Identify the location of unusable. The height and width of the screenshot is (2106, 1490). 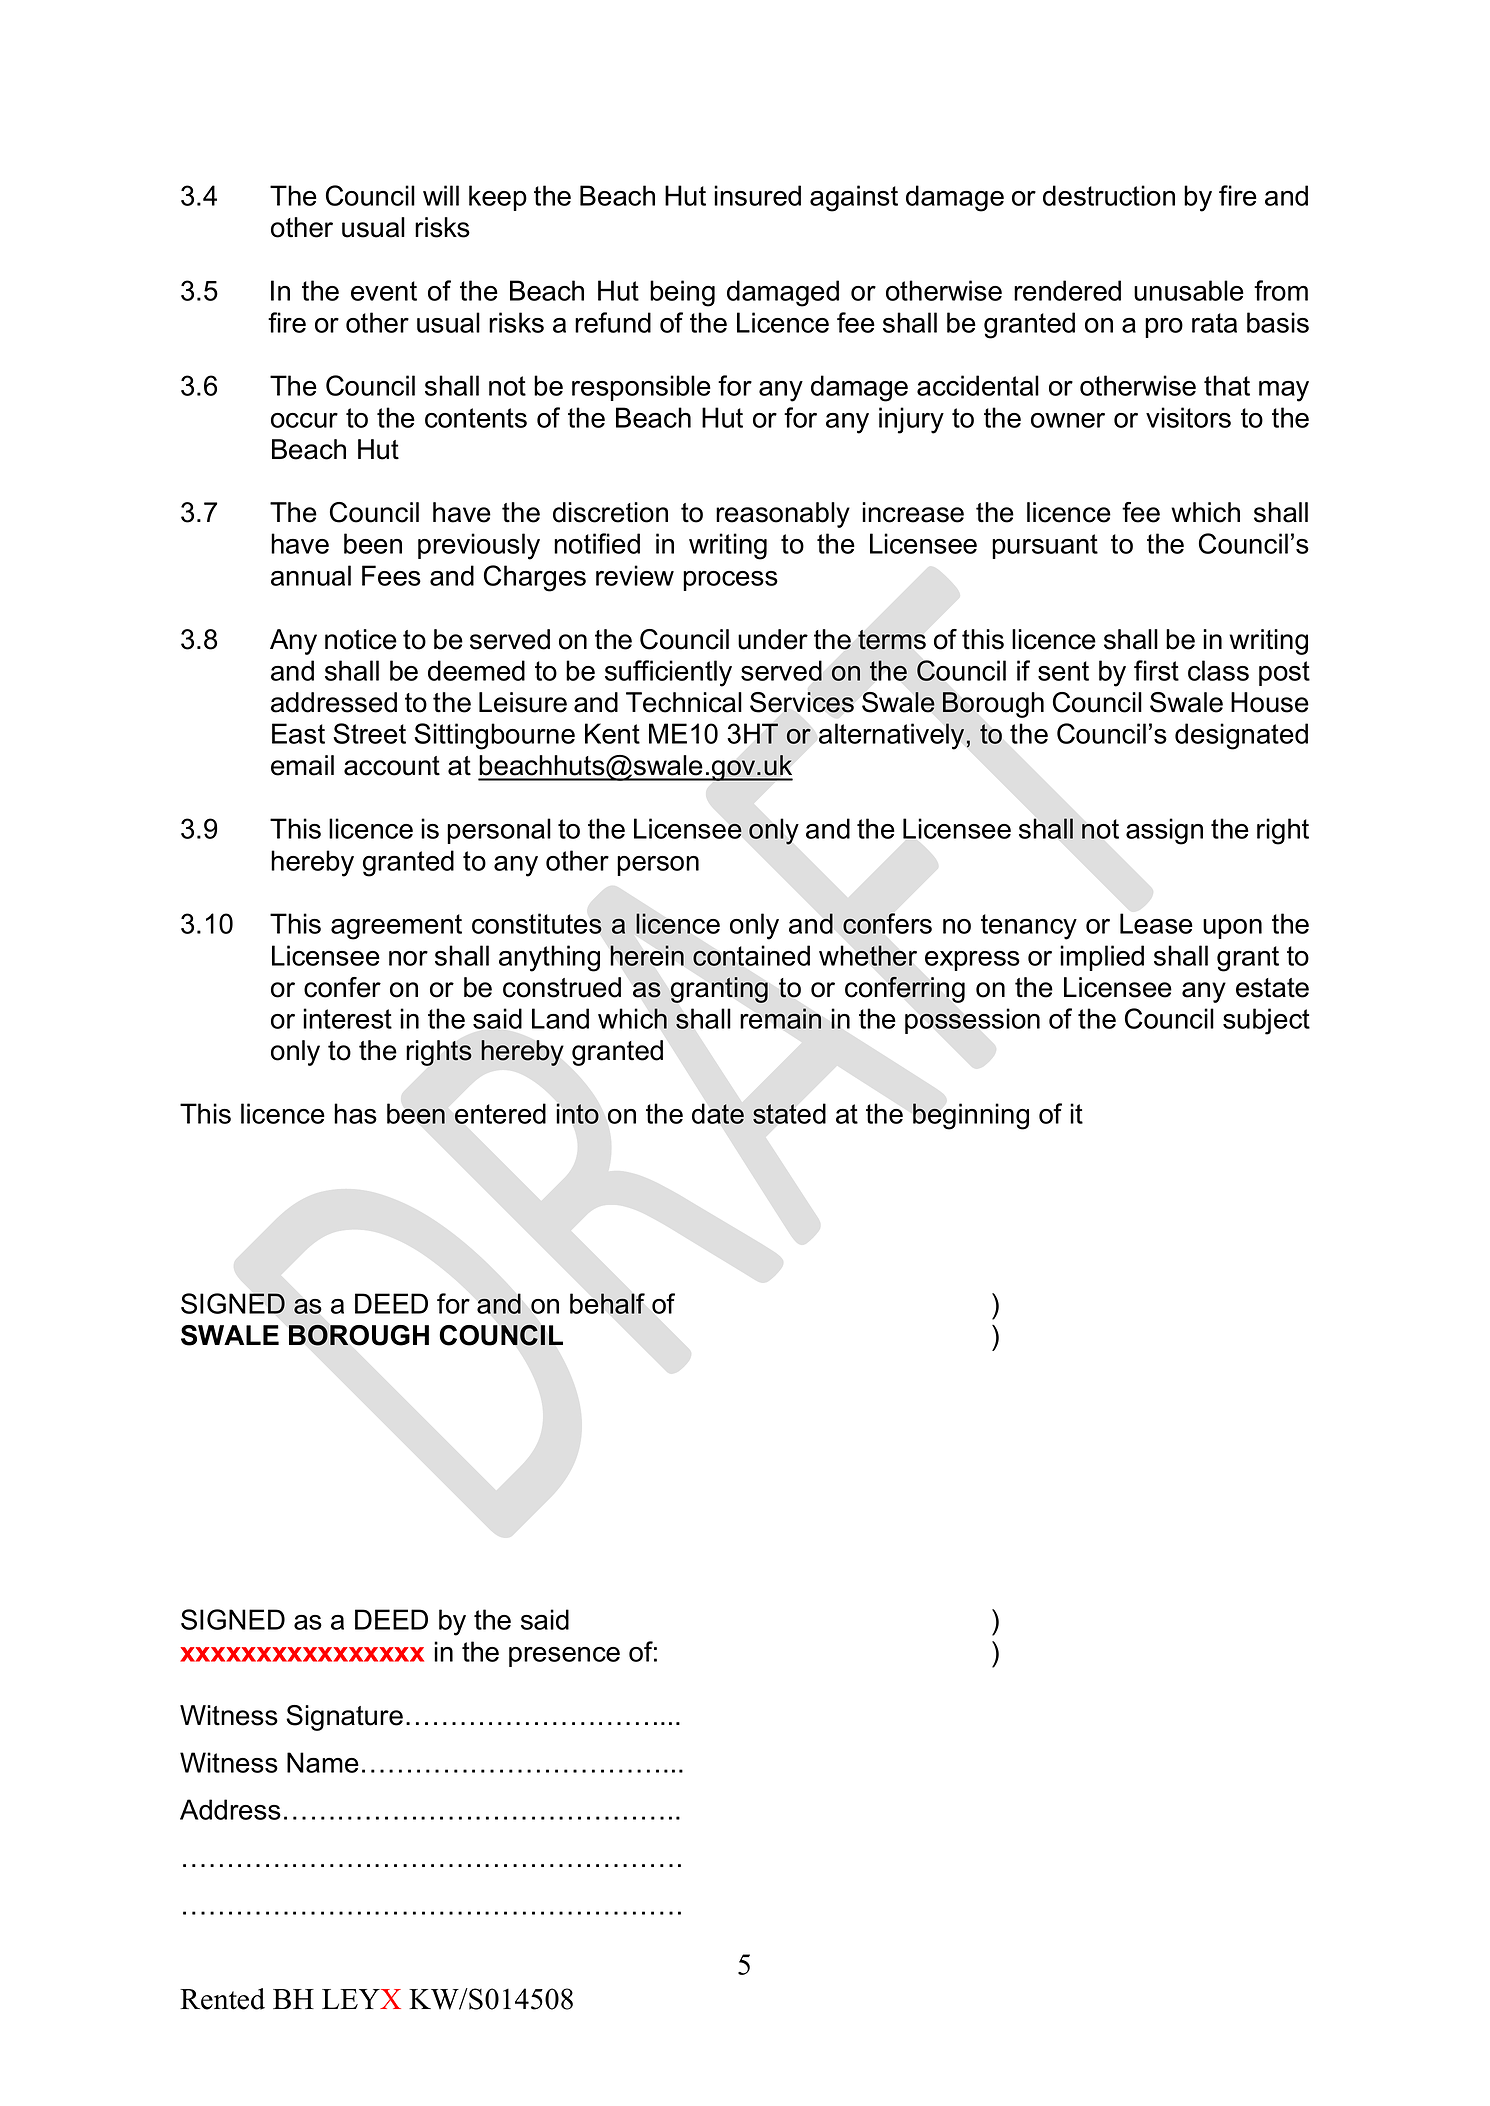
(1189, 290).
